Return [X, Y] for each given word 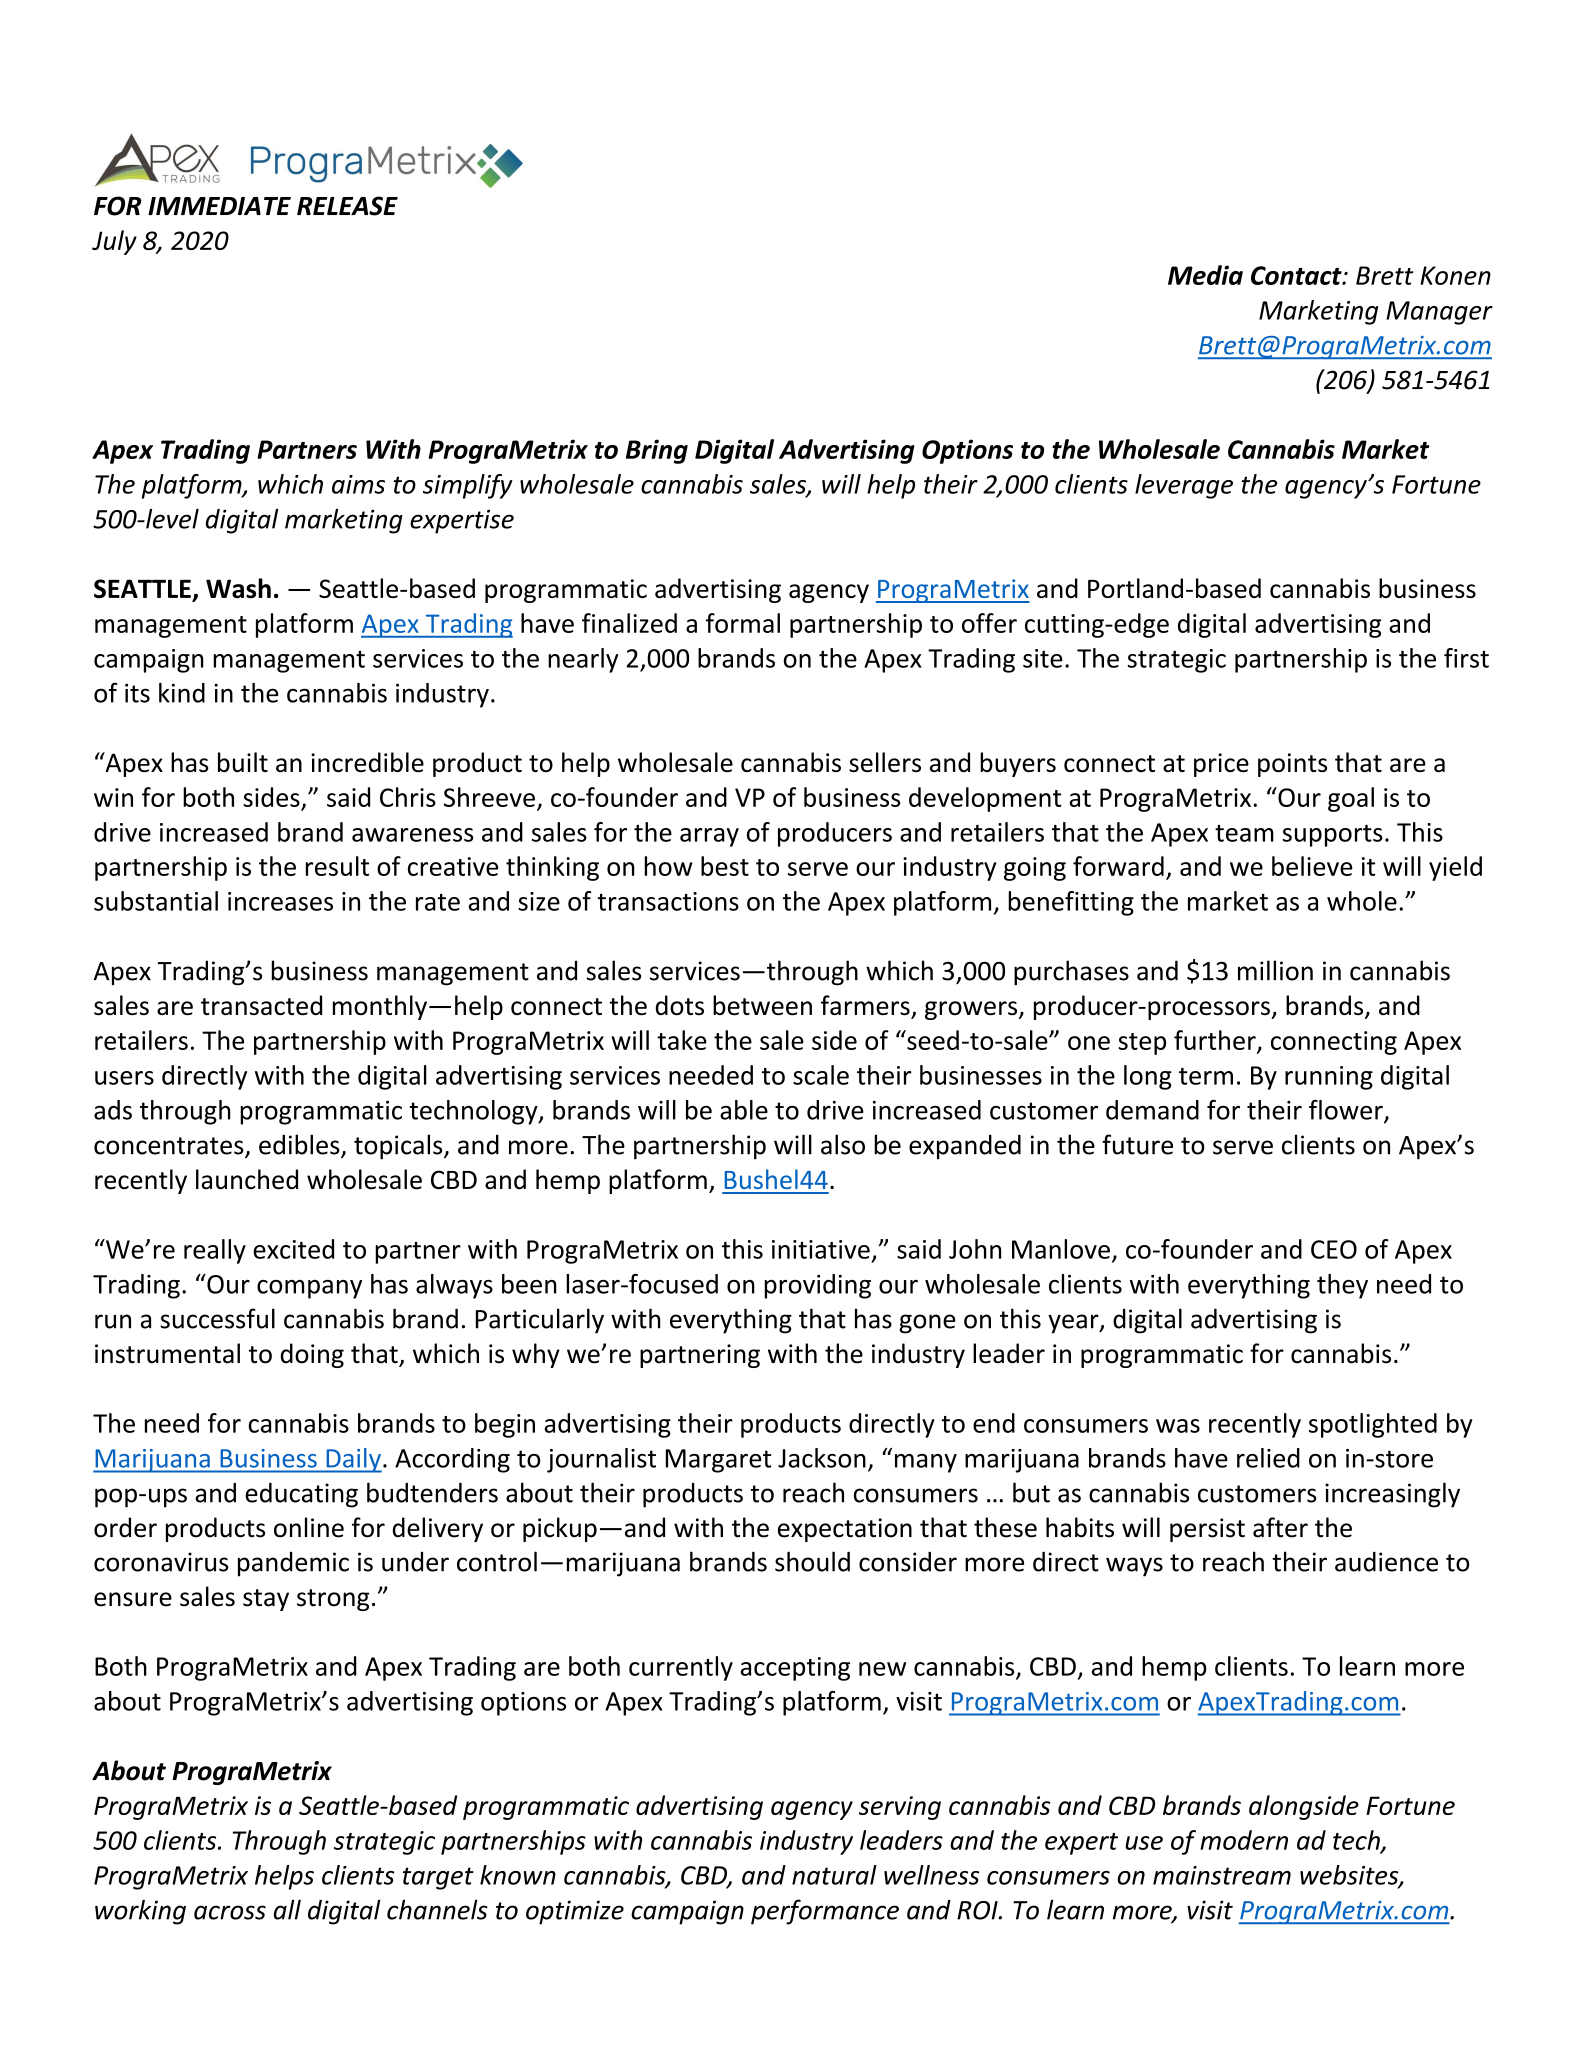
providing [817, 1286]
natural [834, 1875]
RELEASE [347, 206]
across [230, 1912]
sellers [885, 762]
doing [312, 1355]
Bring [657, 451]
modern [1244, 1840]
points [1292, 765]
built [243, 762]
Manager [1439, 313]
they [1342, 1286]
